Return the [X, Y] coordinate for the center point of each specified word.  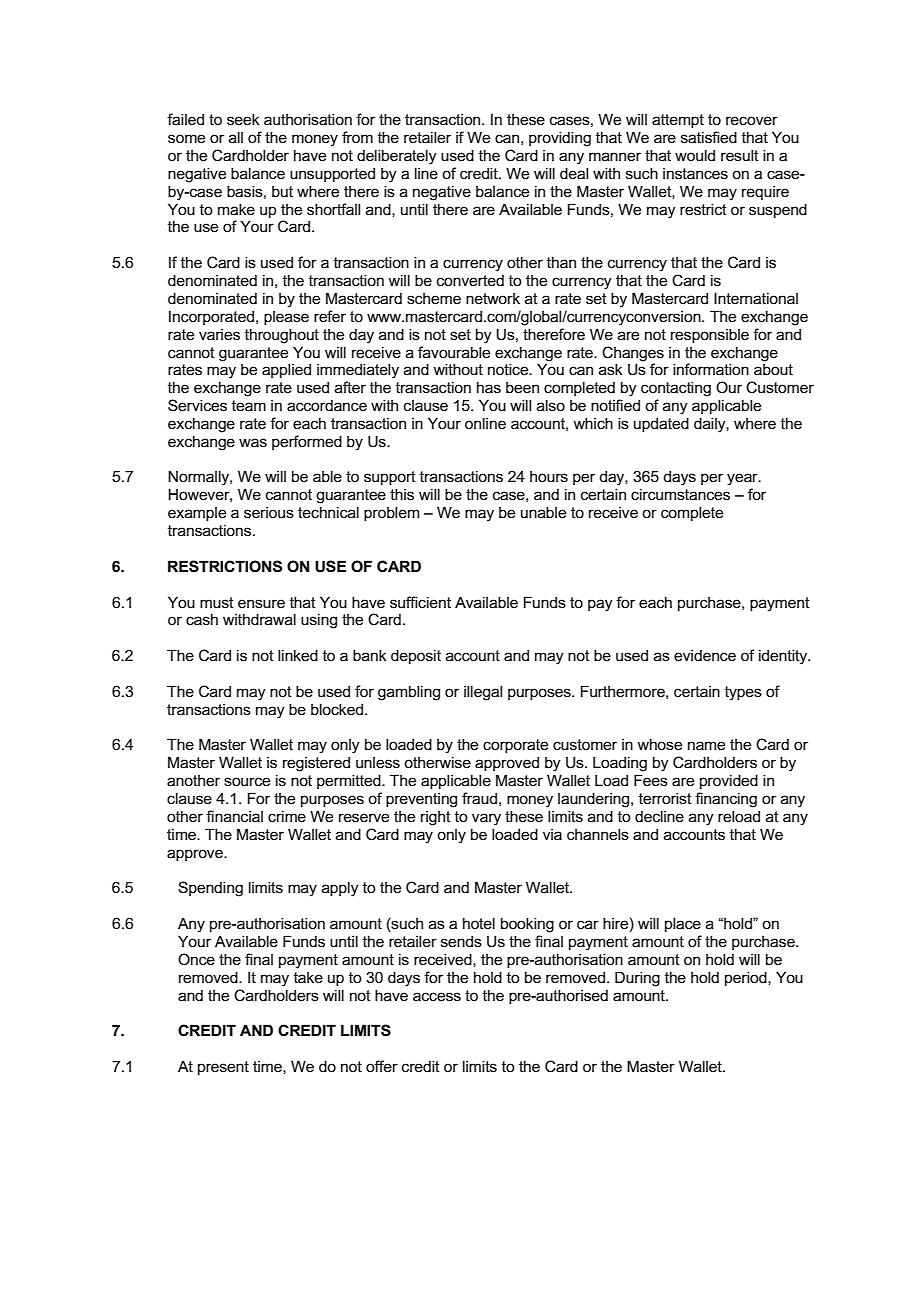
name [706, 745]
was [253, 442]
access [437, 996]
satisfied [709, 137]
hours [549, 476]
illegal [483, 693]
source [247, 781]
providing [560, 139]
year [743, 479]
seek [243, 119]
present [223, 1068]
